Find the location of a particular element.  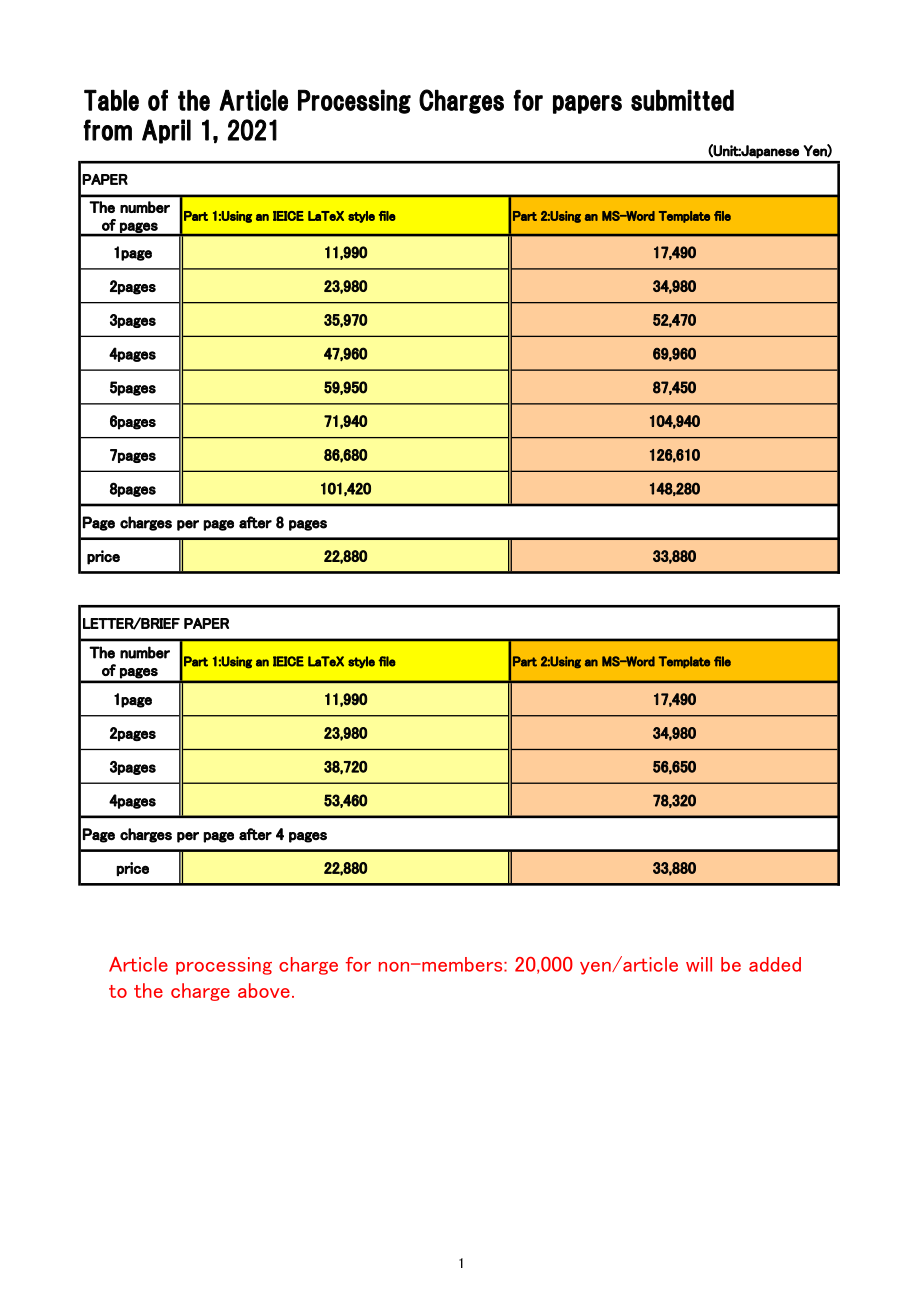

will is located at coordinates (699, 964).
